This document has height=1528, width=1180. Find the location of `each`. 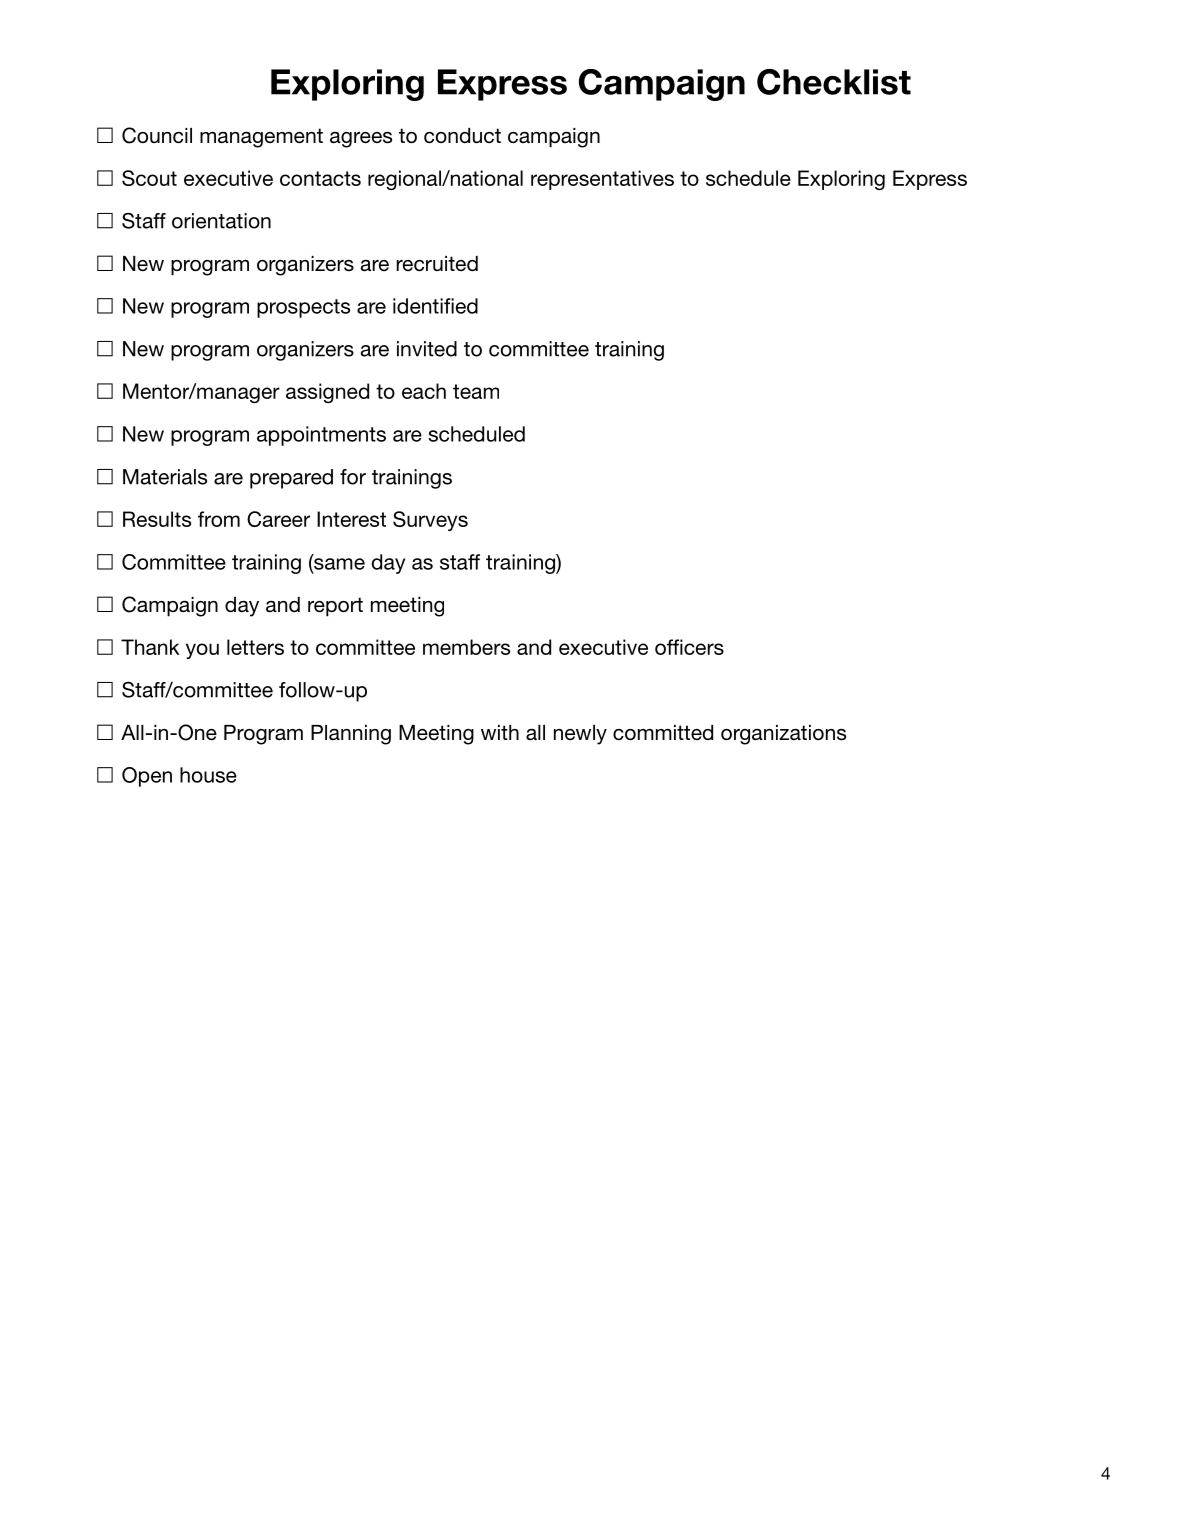

each is located at coordinates (424, 391).
